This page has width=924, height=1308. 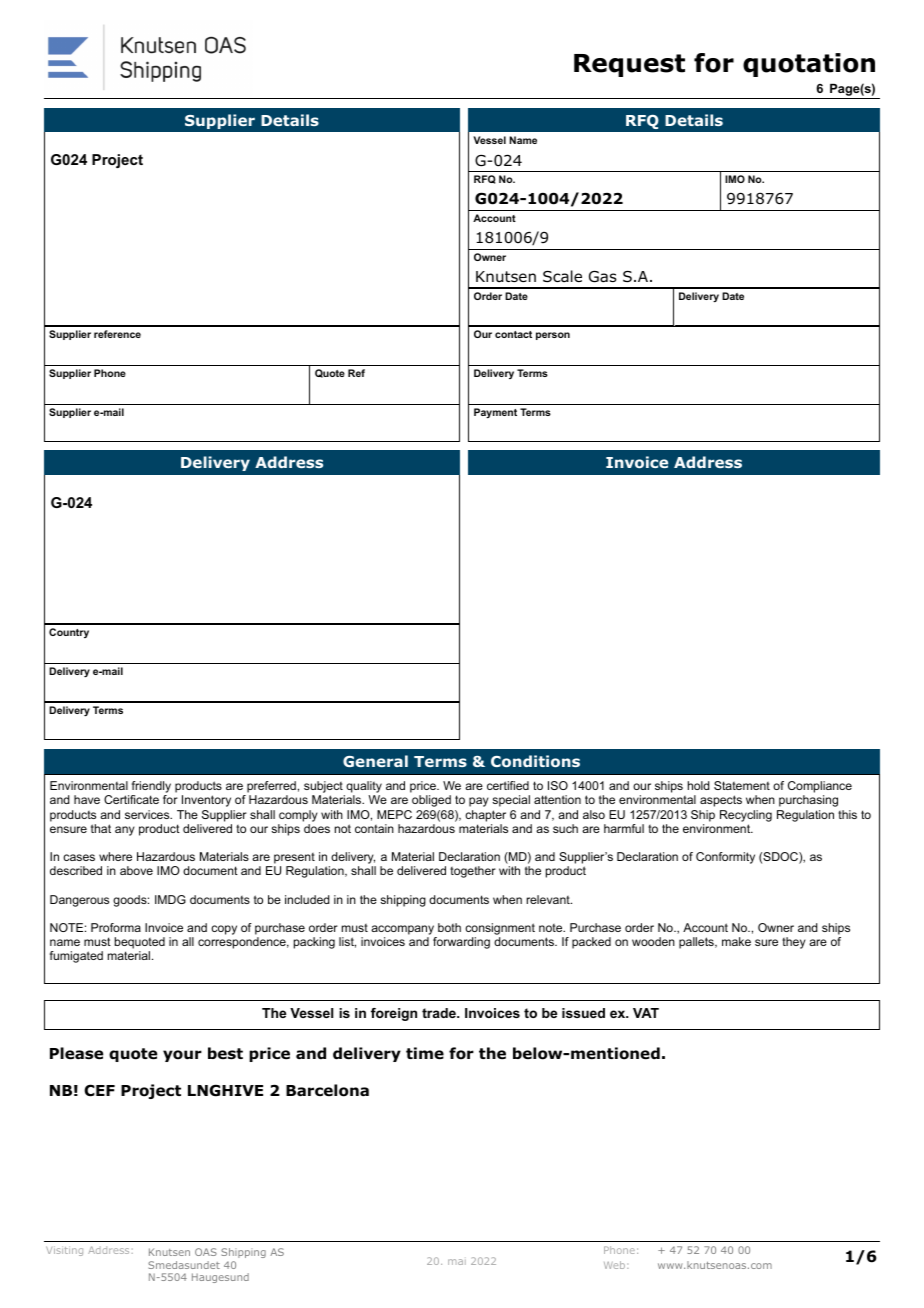 What do you see at coordinates (495, 413) in the page?
I see `Payment` at bounding box center [495, 413].
